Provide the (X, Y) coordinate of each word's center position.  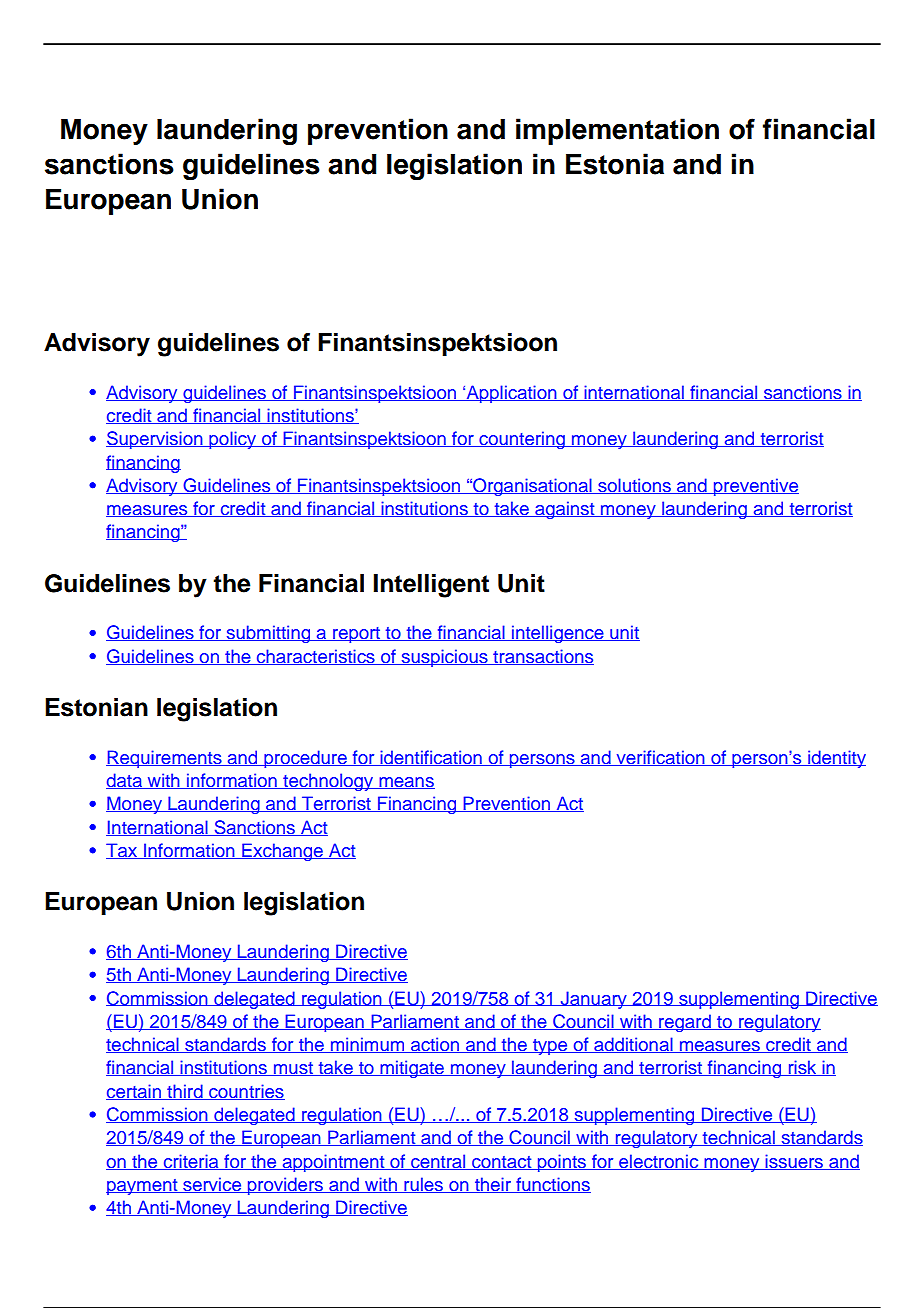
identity (836, 759)
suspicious (444, 658)
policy (233, 440)
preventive (755, 487)
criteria (191, 1162)
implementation (617, 131)
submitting (268, 634)
